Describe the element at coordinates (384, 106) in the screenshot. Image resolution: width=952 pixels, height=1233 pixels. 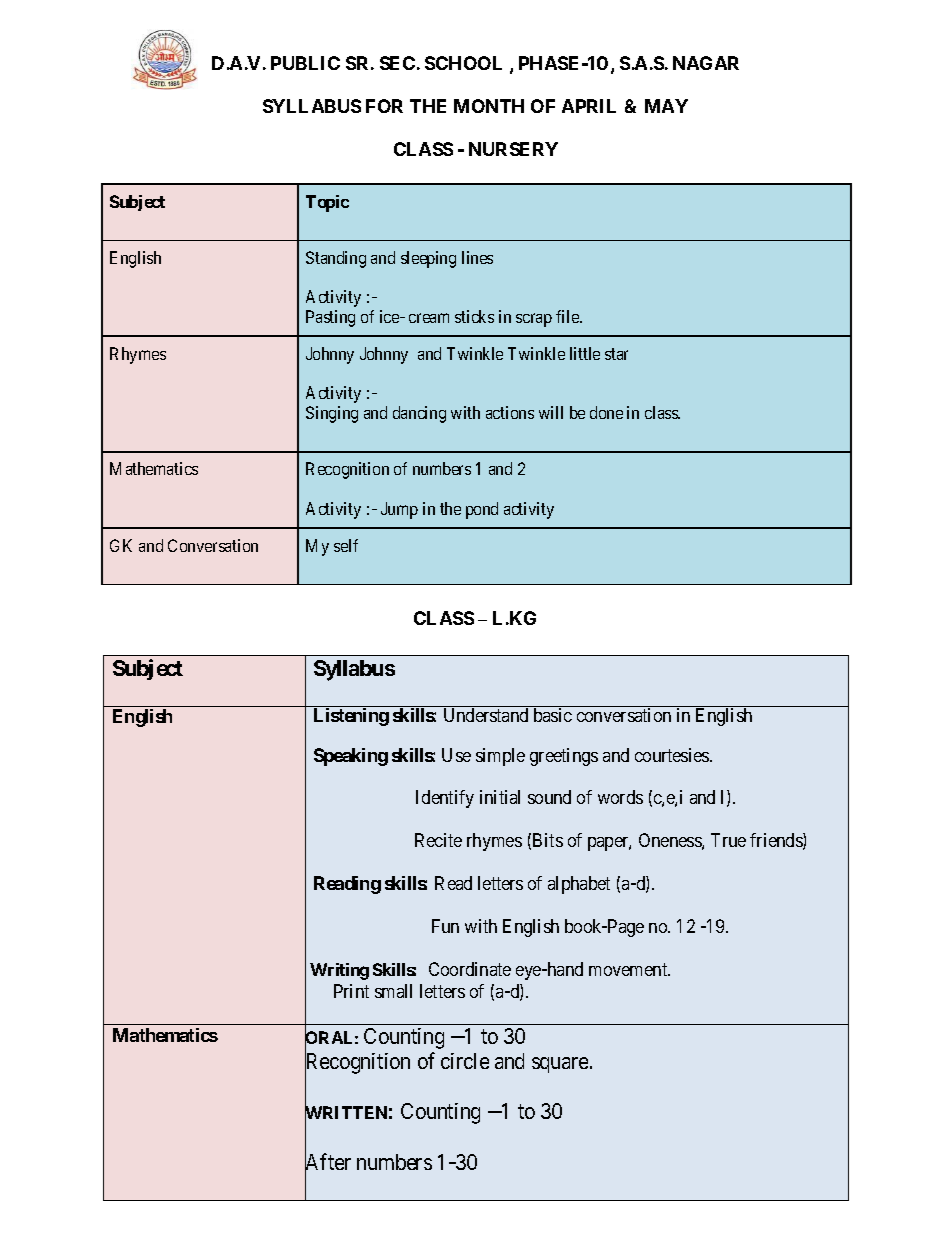
I see `FOR` at that location.
